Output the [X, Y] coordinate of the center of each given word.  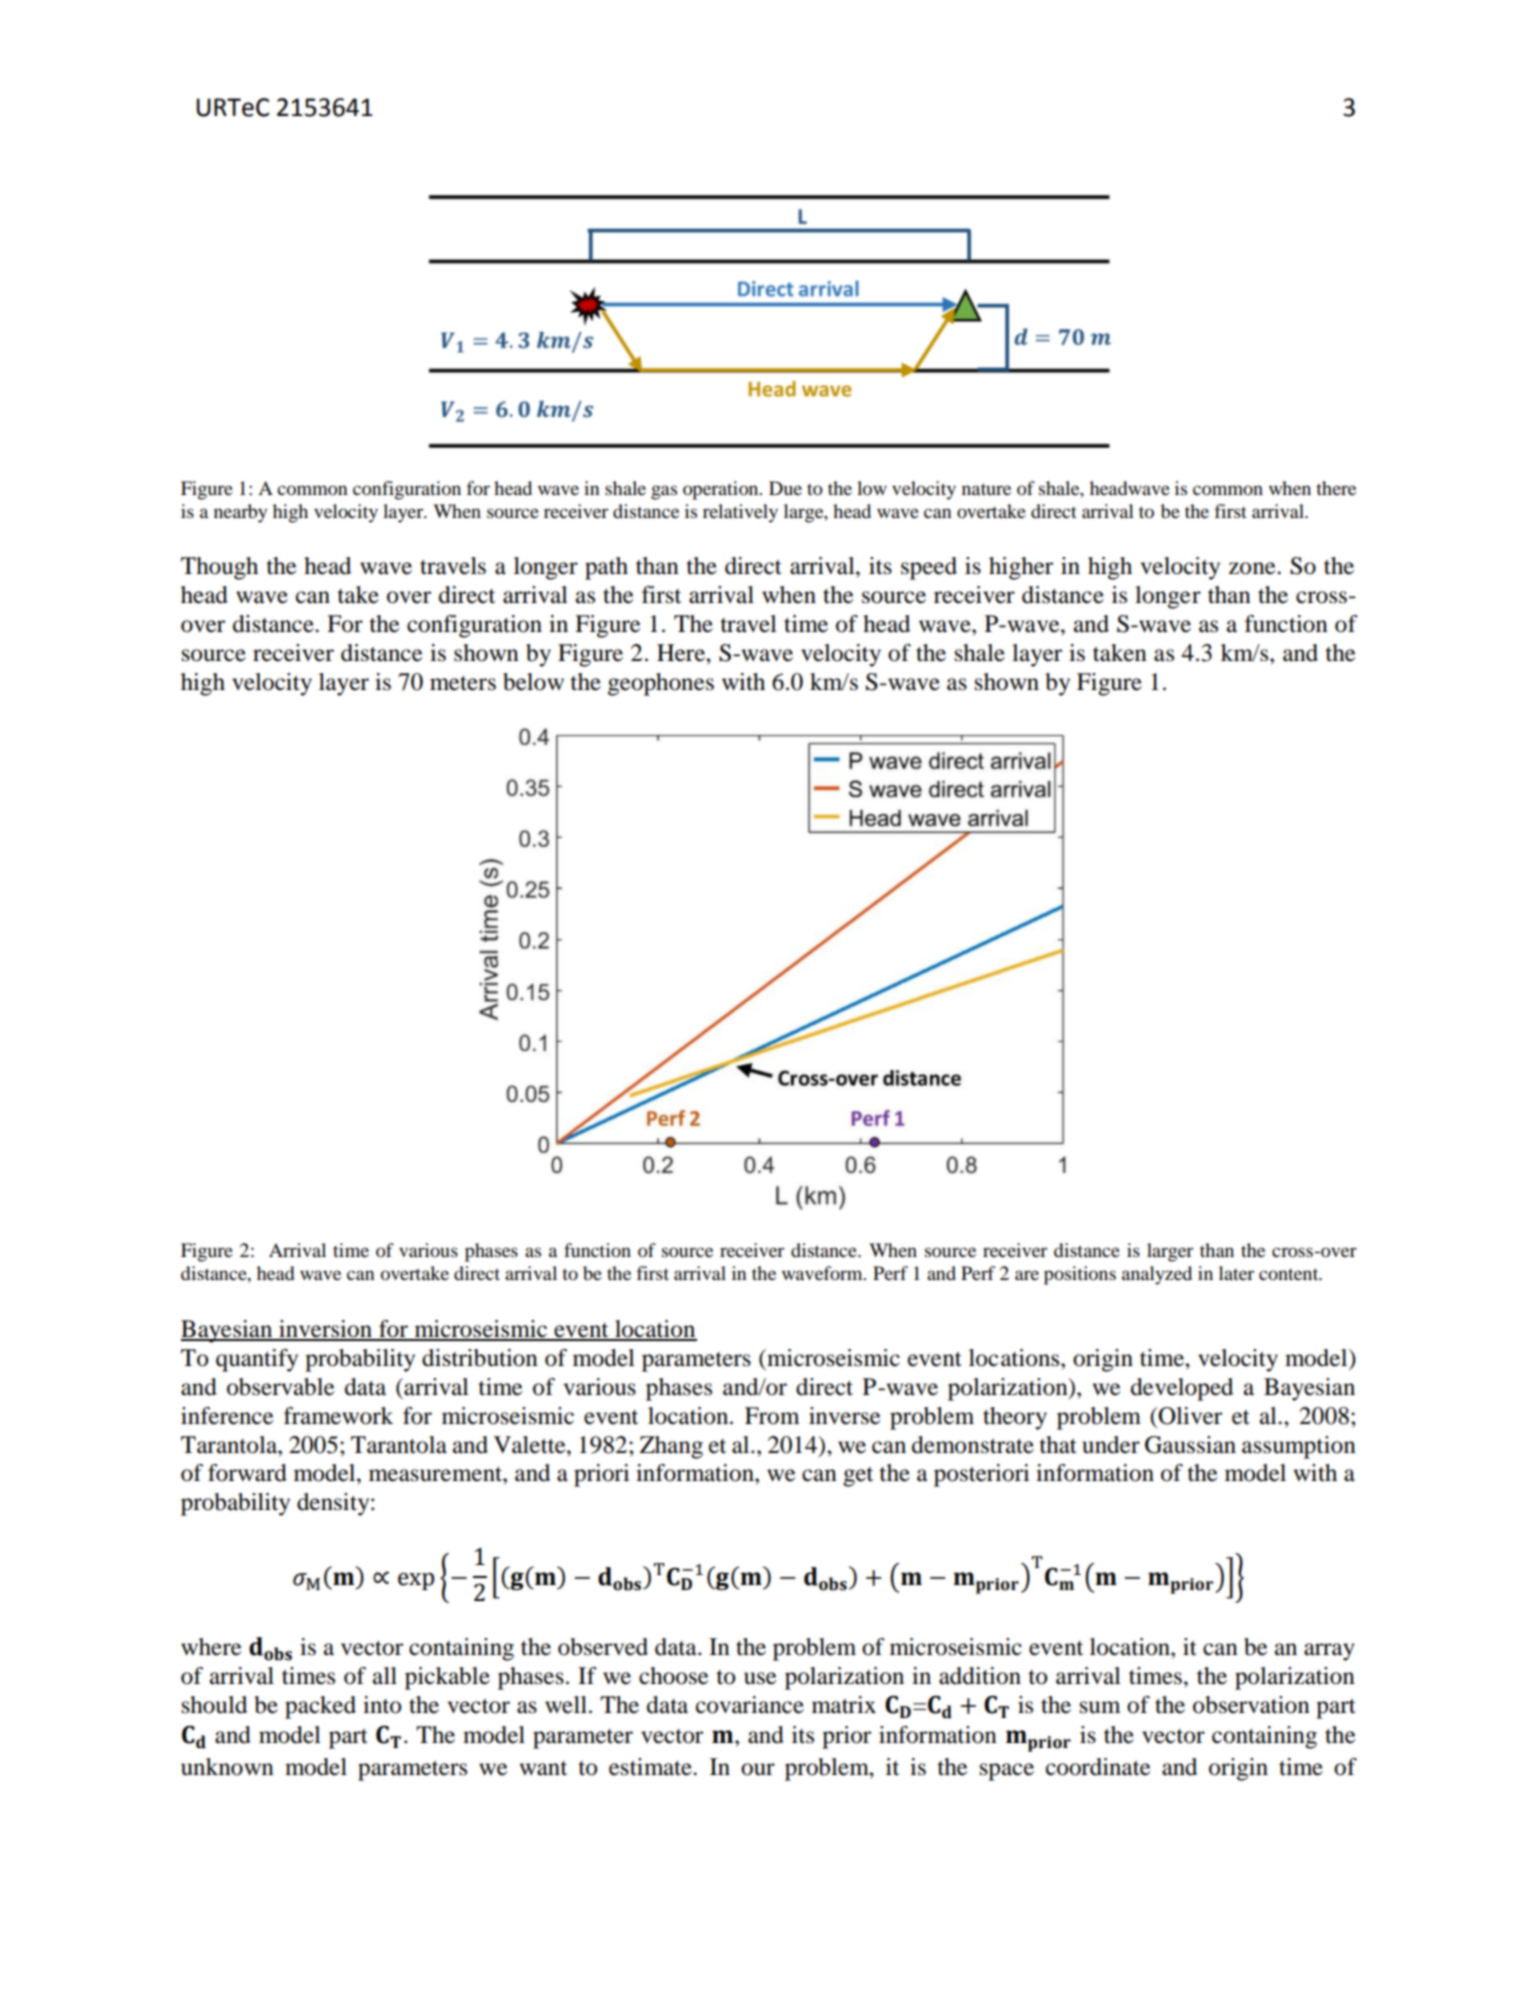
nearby [240, 513]
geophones [661, 684]
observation [1251, 1705]
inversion [325, 1330]
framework [338, 1416]
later [1236, 1273]
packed [320, 1707]
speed [929, 568]
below [533, 682]
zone [1253, 568]
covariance [750, 1705]
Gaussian [1190, 1445]
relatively [740, 513]
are [1027, 1275]
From [772, 1416]
